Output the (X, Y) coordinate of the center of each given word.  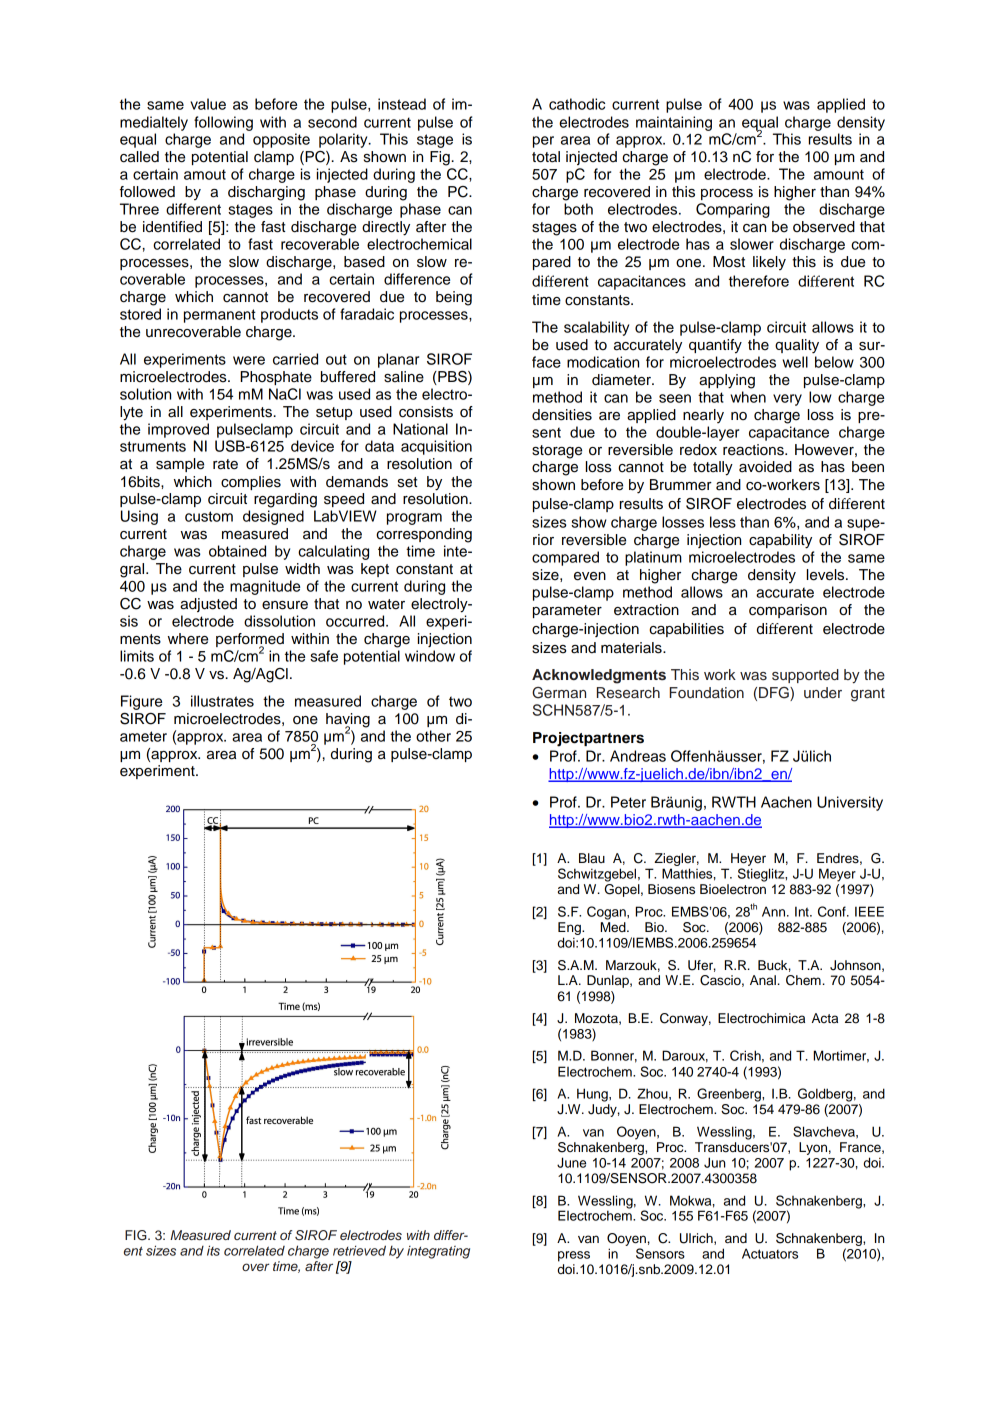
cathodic (577, 104)
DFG (775, 694)
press (574, 1256)
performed (250, 641)
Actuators (770, 1253)
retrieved (359, 1250)
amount (839, 174)
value (208, 104)
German (559, 693)
